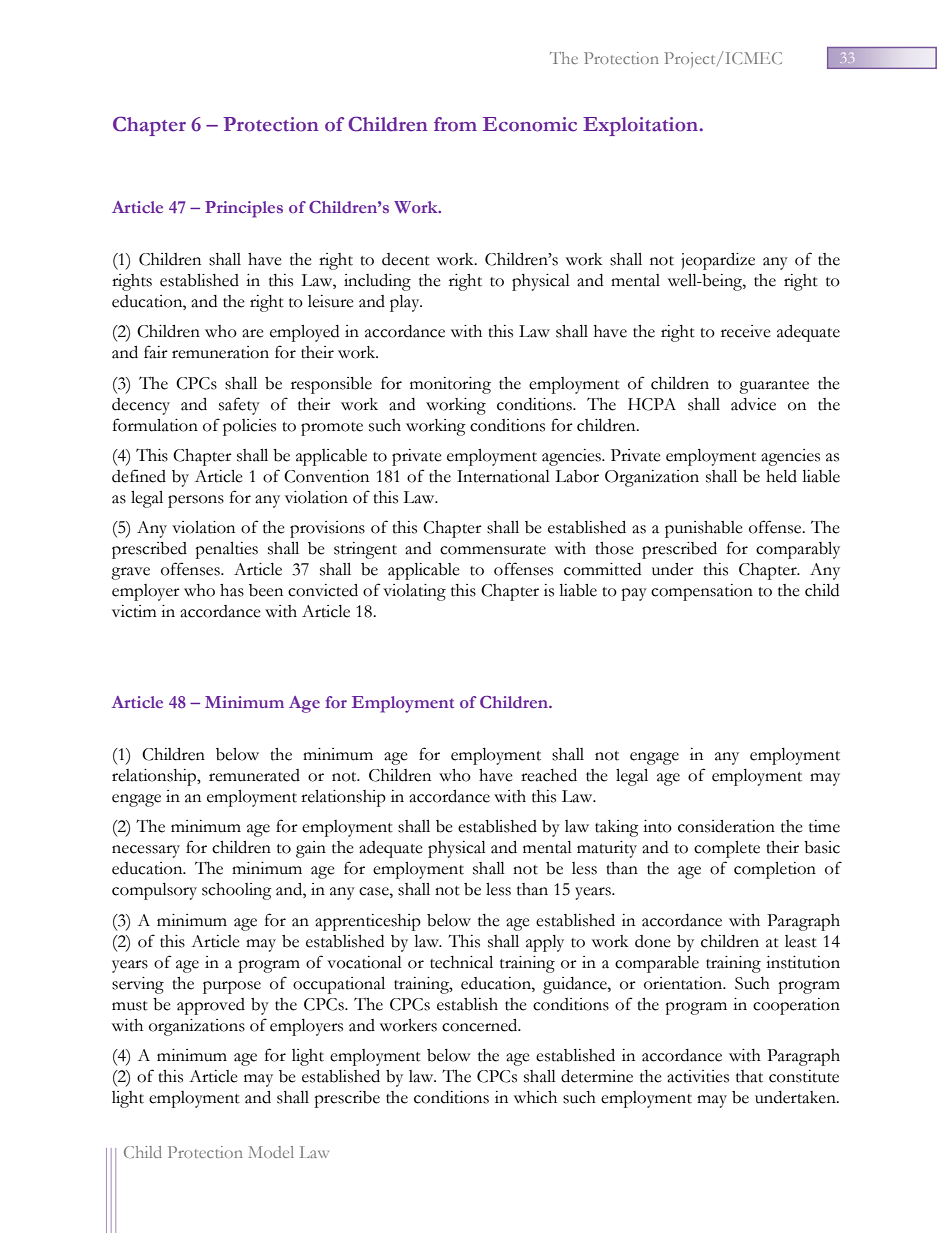 The width and height of the image is (952, 1233). What do you see at coordinates (801, 941) in the image?
I see `least` at bounding box center [801, 941].
